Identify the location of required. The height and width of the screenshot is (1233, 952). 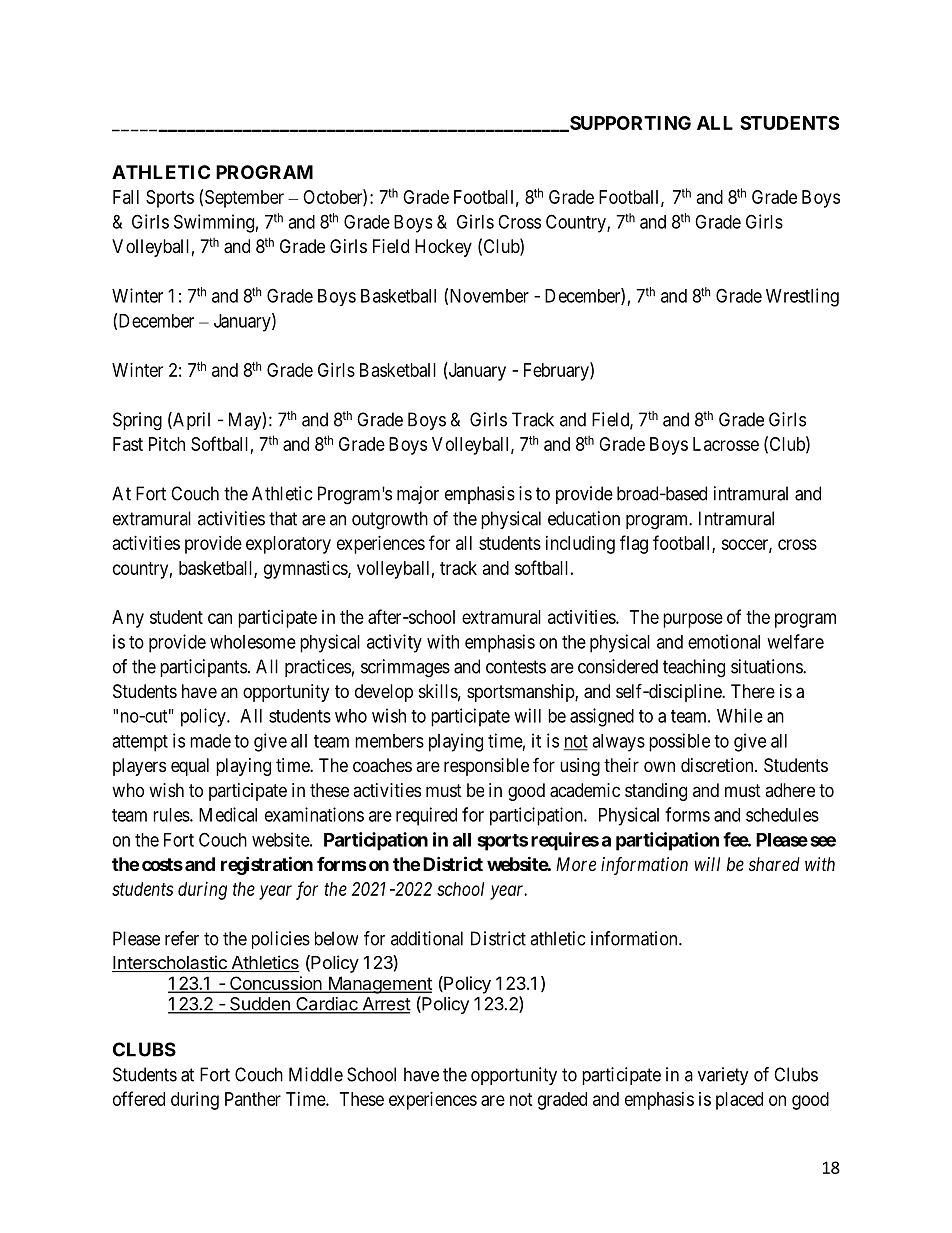
(426, 816).
